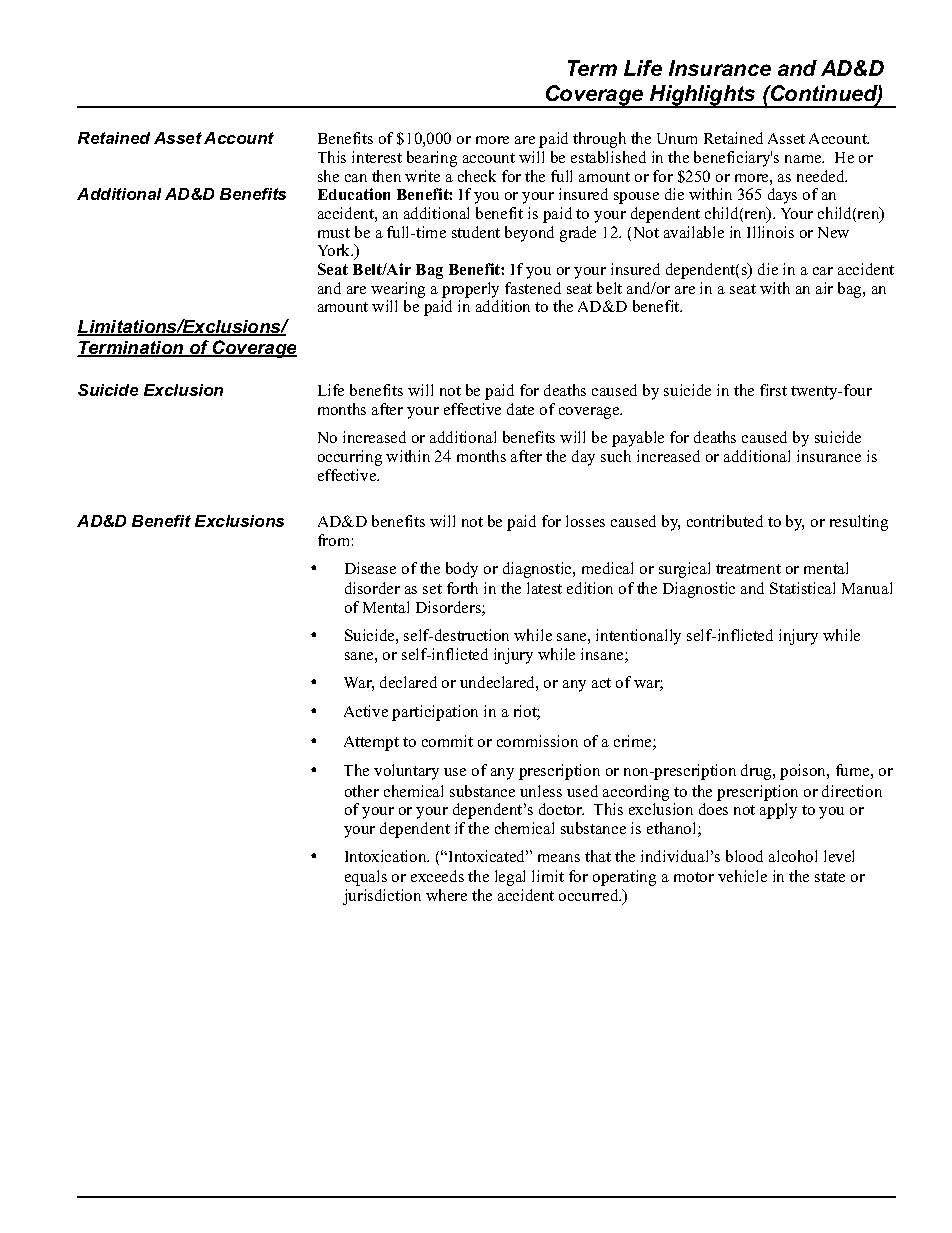 Image resolution: width=952 pixels, height=1233 pixels. What do you see at coordinates (773, 390) in the screenshot?
I see `first` at bounding box center [773, 390].
